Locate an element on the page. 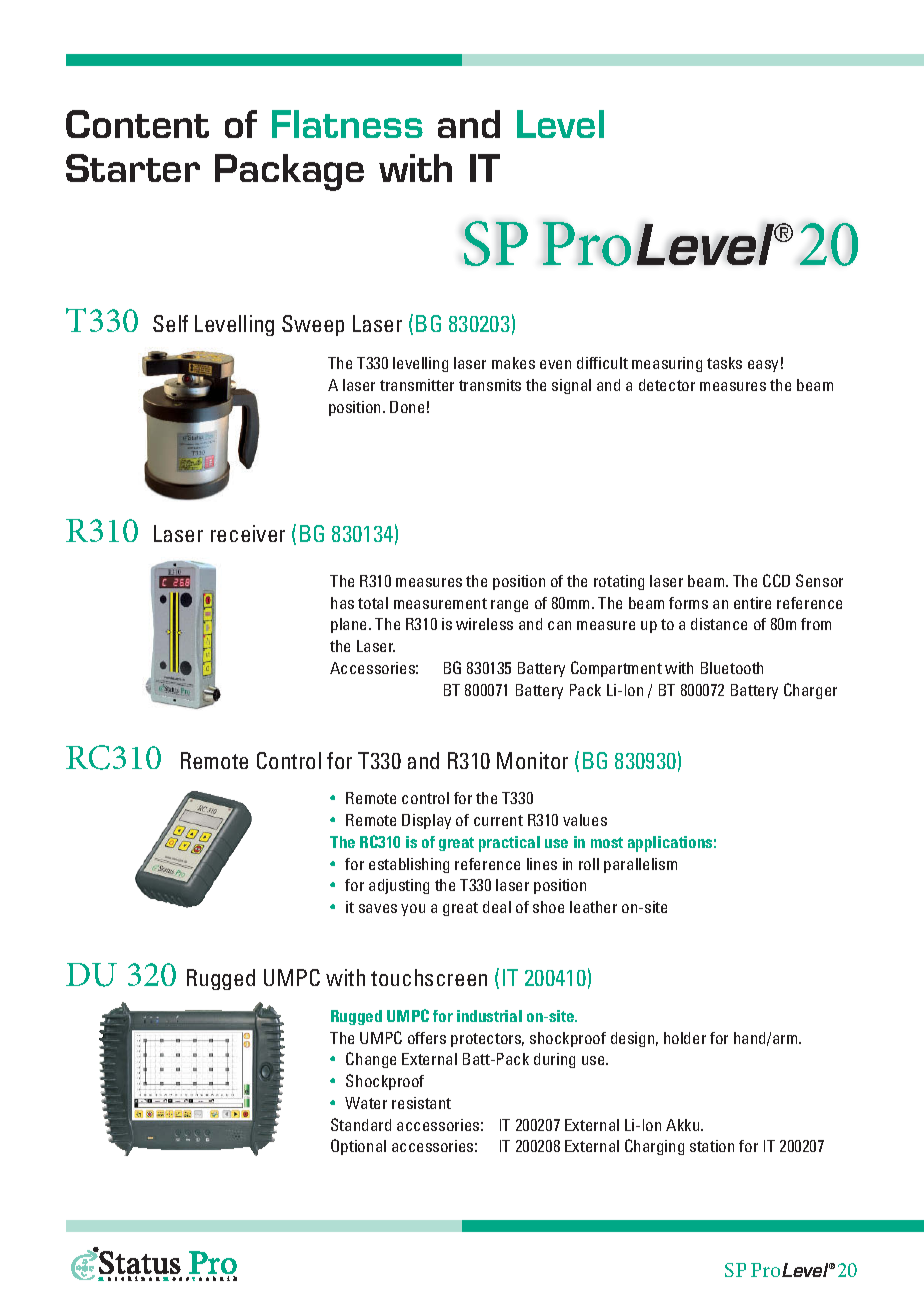  detector is located at coordinates (667, 385).
